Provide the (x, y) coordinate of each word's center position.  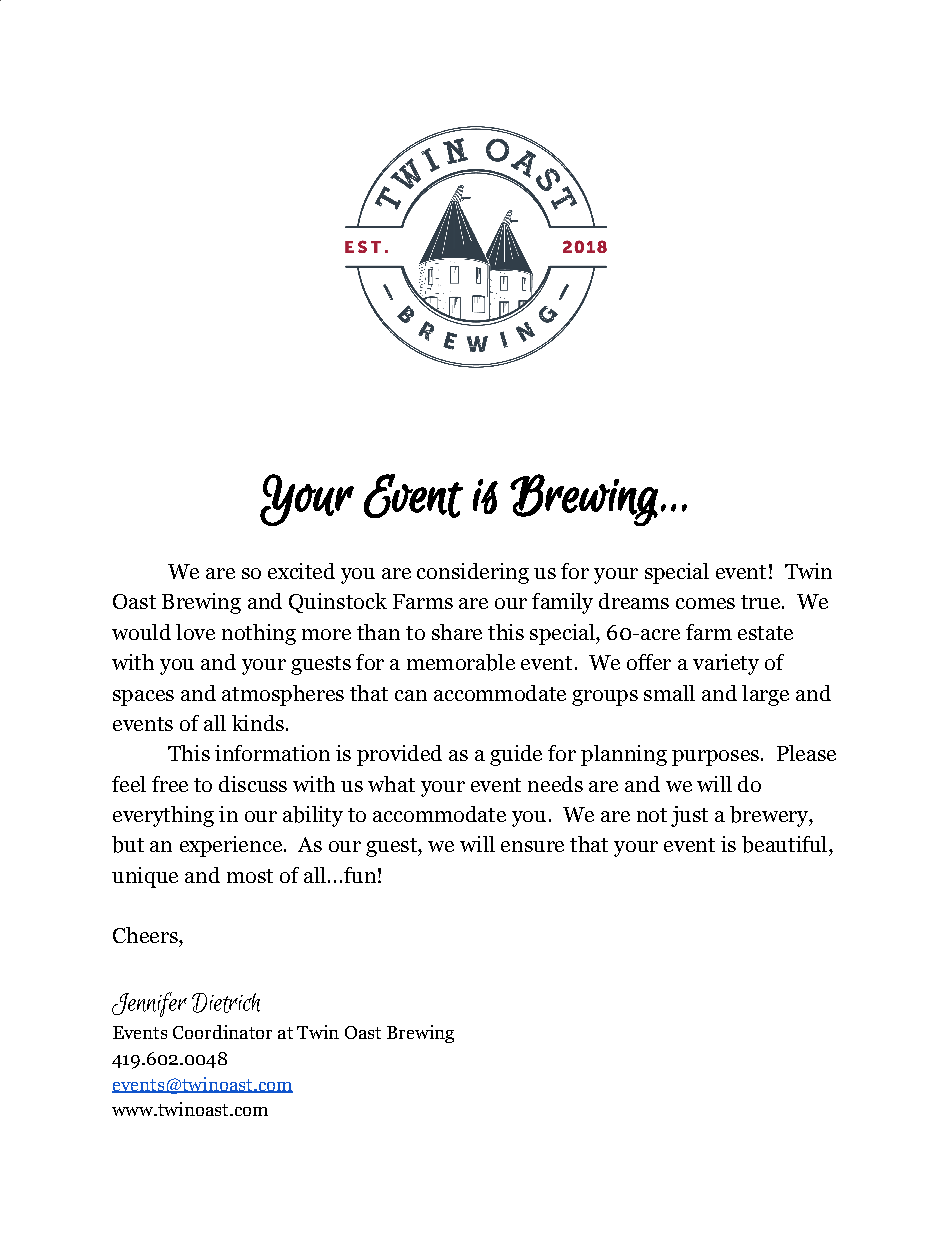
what (391, 784)
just (689, 816)
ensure (532, 846)
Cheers (146, 935)
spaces (143, 698)
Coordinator (222, 1032)
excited (301, 571)
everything (163, 816)
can (411, 695)
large (765, 695)
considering (473, 573)
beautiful (786, 844)
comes (705, 603)
